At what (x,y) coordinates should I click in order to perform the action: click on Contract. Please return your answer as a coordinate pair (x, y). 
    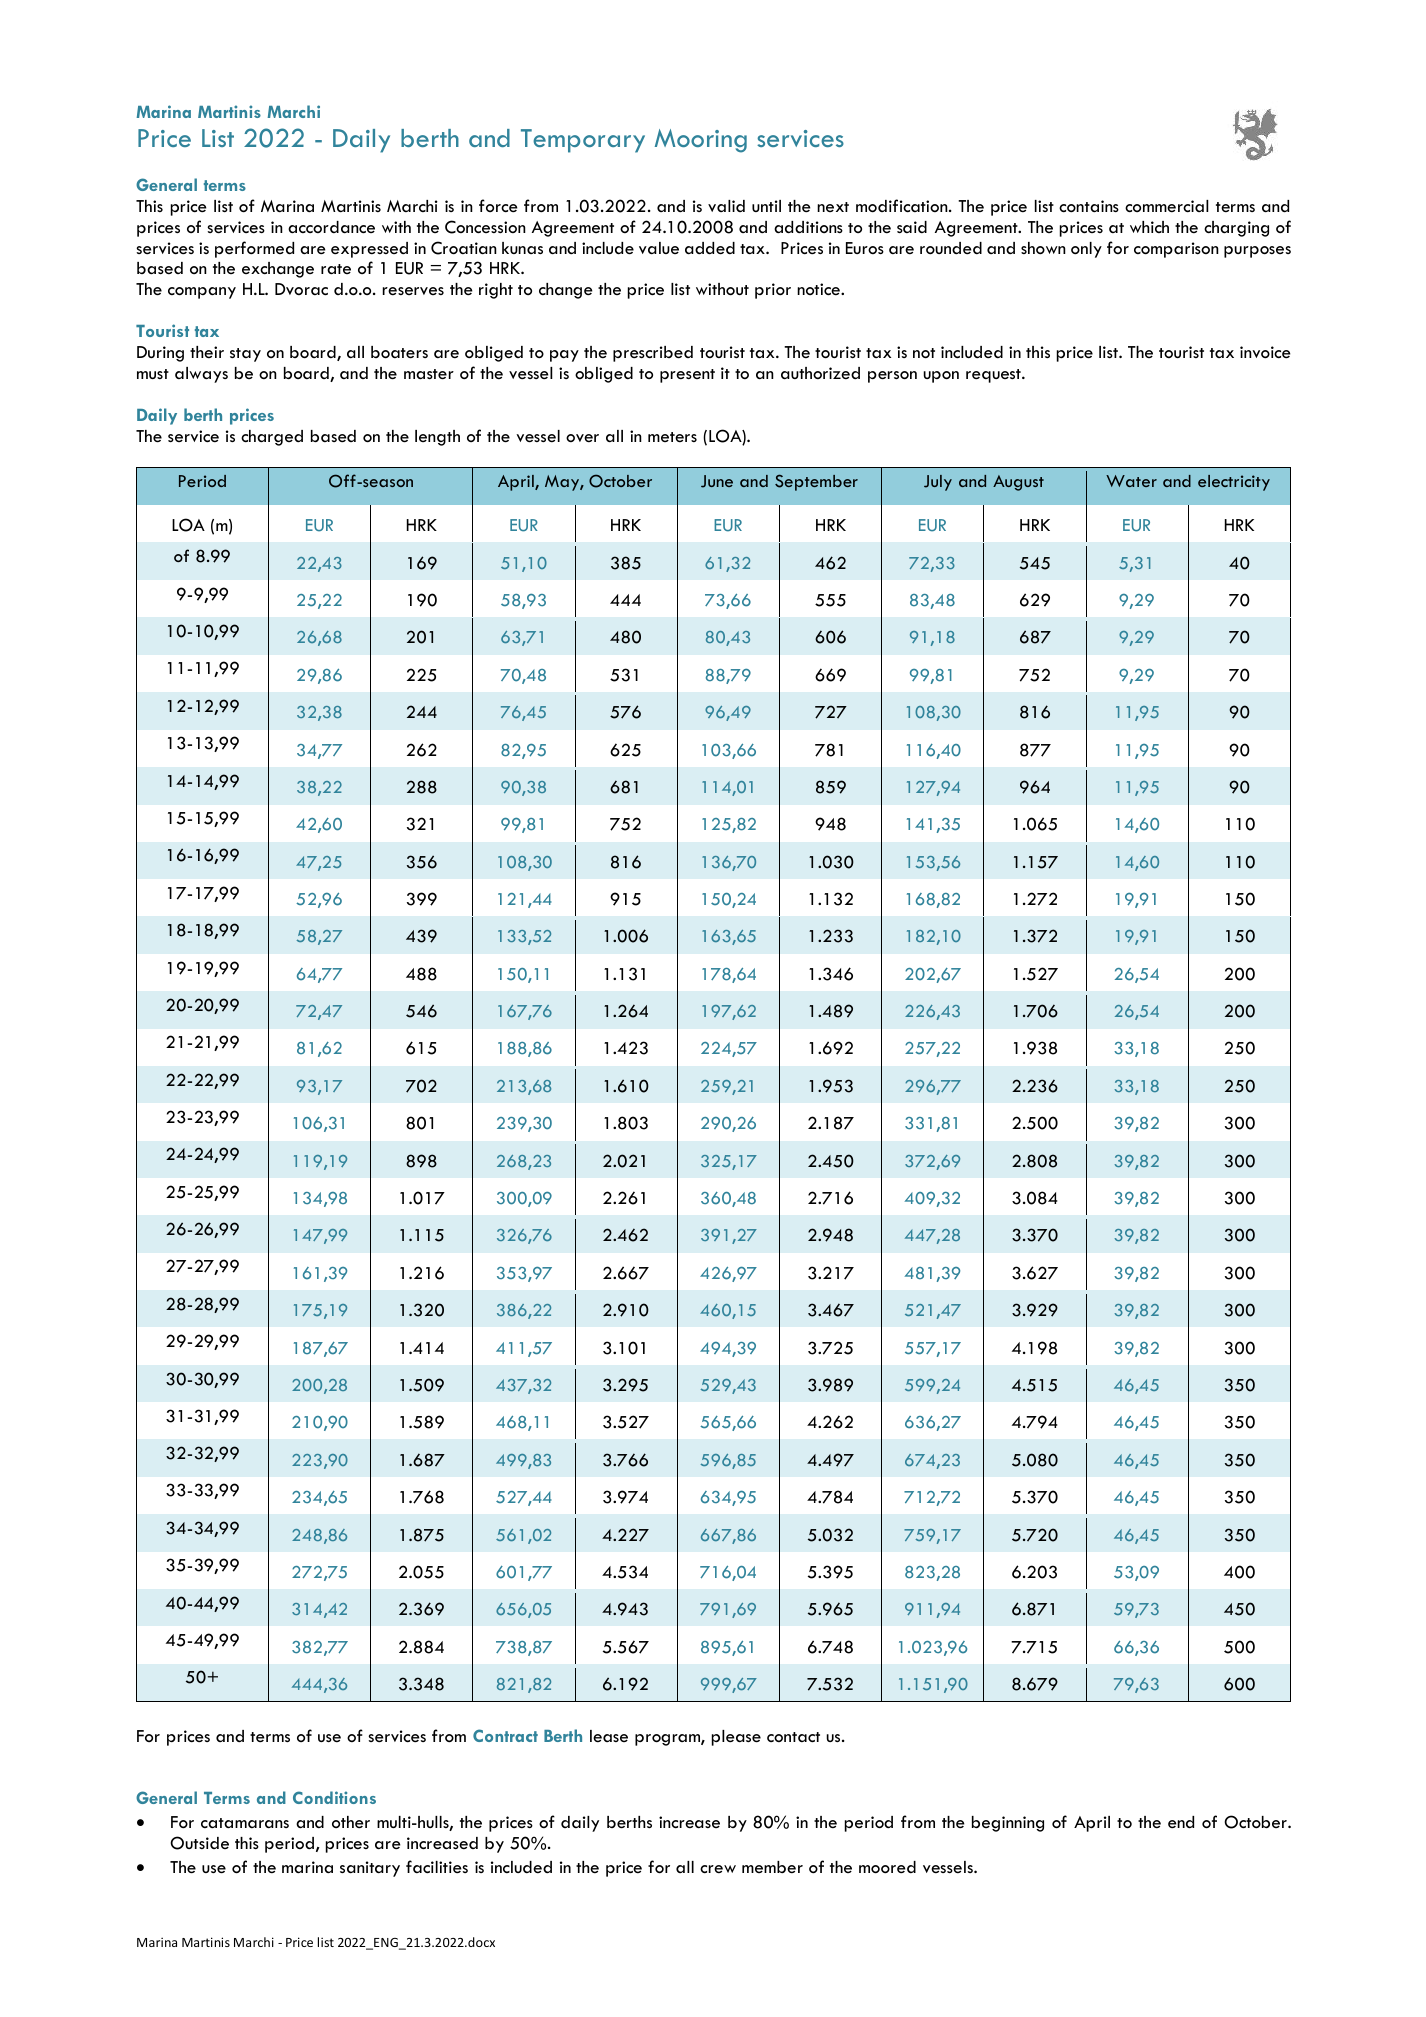
    Looking at the image, I should click on (505, 1735).
